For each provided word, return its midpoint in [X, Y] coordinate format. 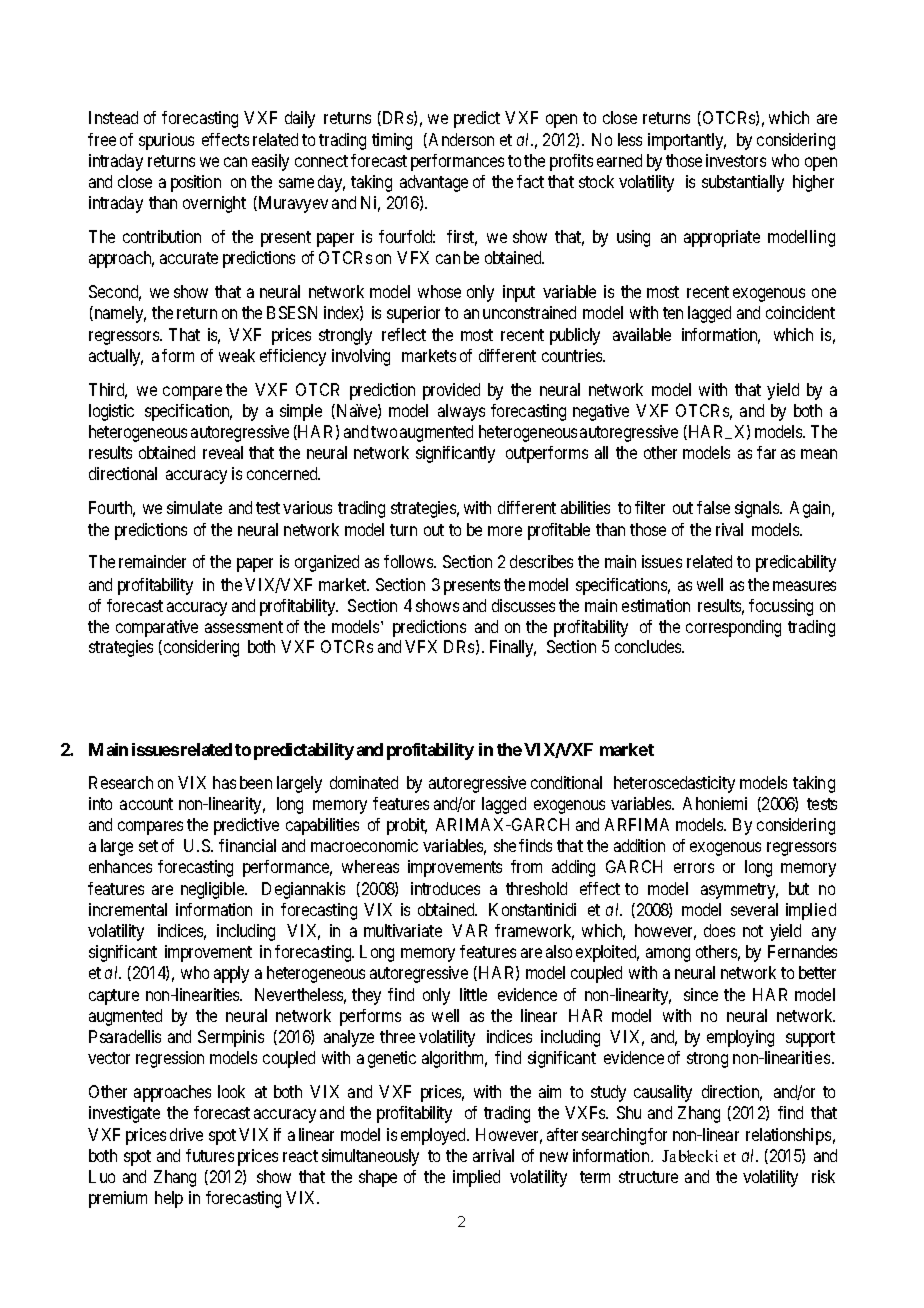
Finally [513, 648]
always [461, 412]
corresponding [733, 628]
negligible [213, 890]
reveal [223, 452]
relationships [788, 1136]
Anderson [461, 139]
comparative [157, 628]
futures [210, 1155]
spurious [166, 141]
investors [736, 160]
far [766, 452]
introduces [445, 888]
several [754, 909]
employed [435, 1136]
